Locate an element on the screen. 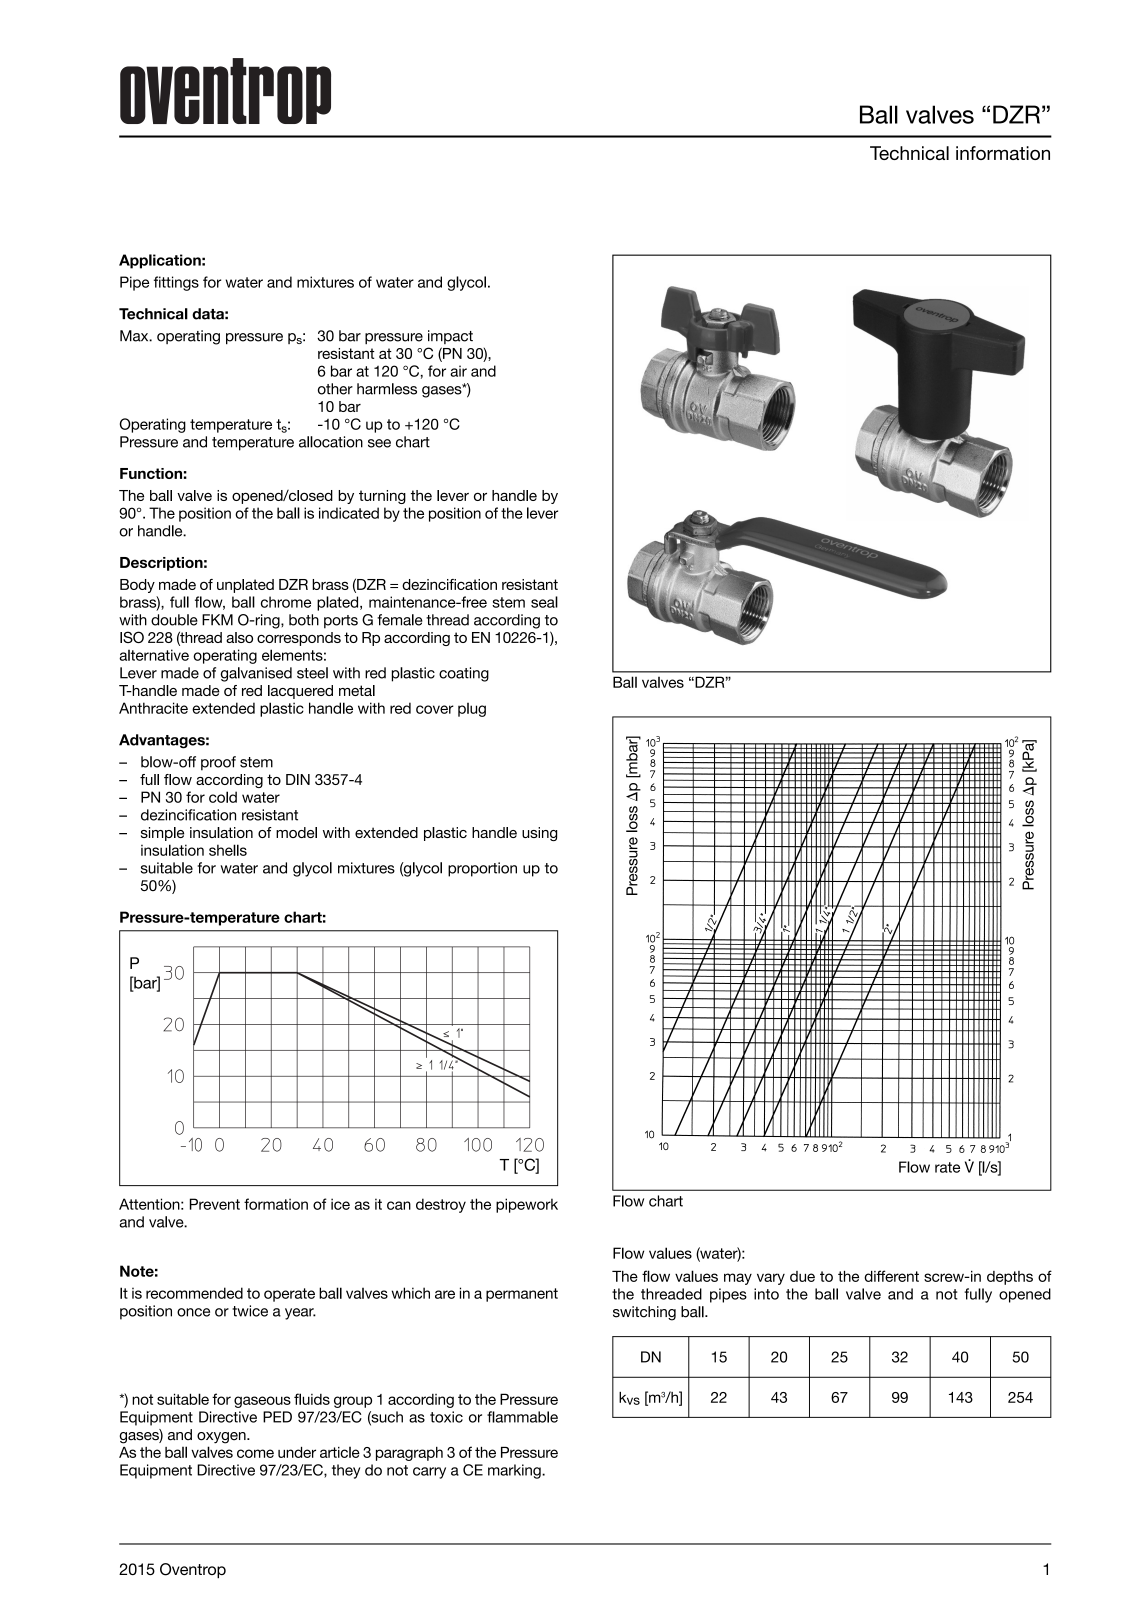  different is located at coordinates (891, 1276).
